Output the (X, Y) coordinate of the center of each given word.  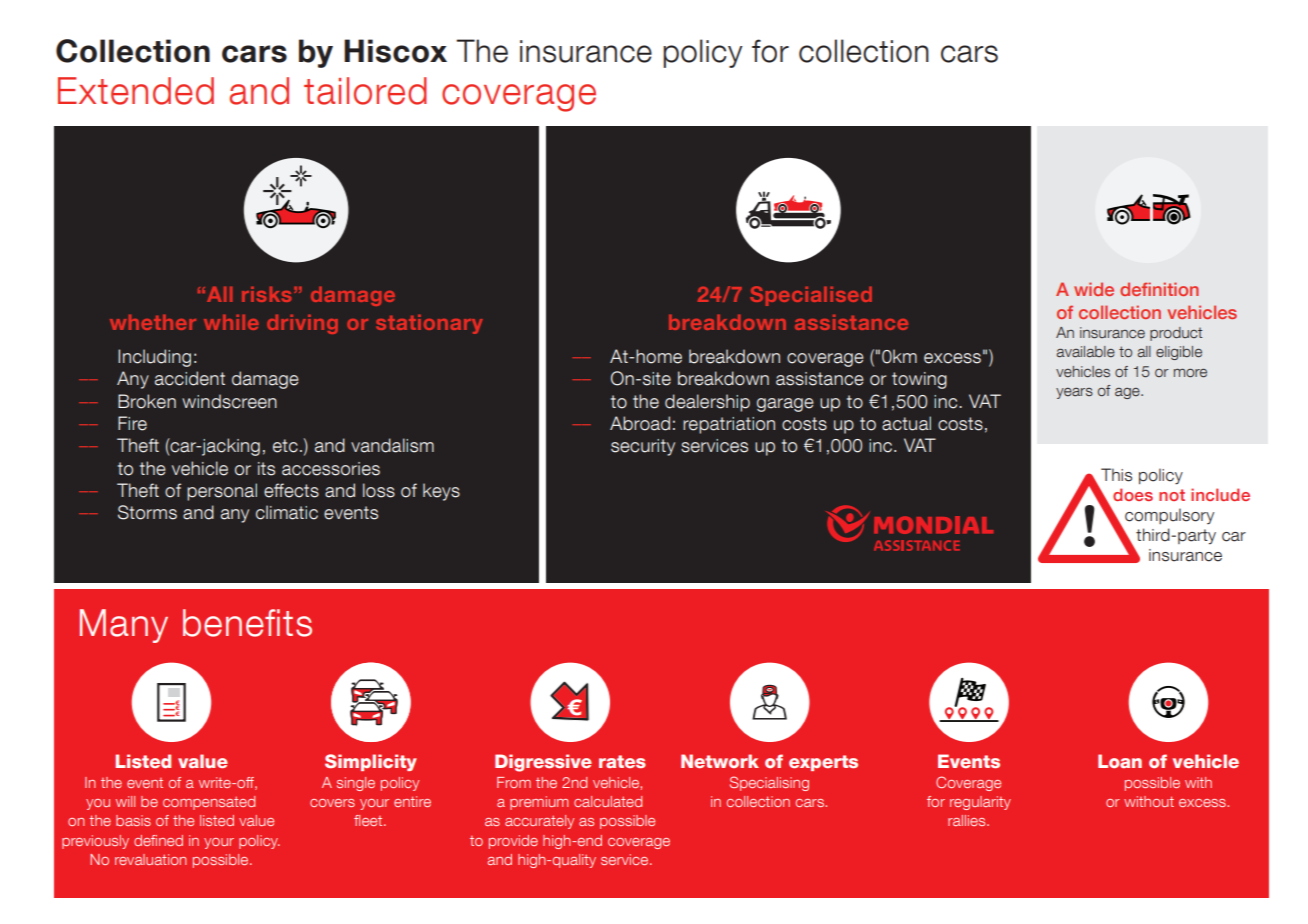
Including (154, 358)
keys (441, 492)
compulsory (1169, 516)
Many (124, 626)
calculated (608, 801)
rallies (968, 820)
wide (1094, 289)
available (1086, 352)
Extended (136, 91)
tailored (365, 91)
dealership (707, 403)
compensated (209, 803)
